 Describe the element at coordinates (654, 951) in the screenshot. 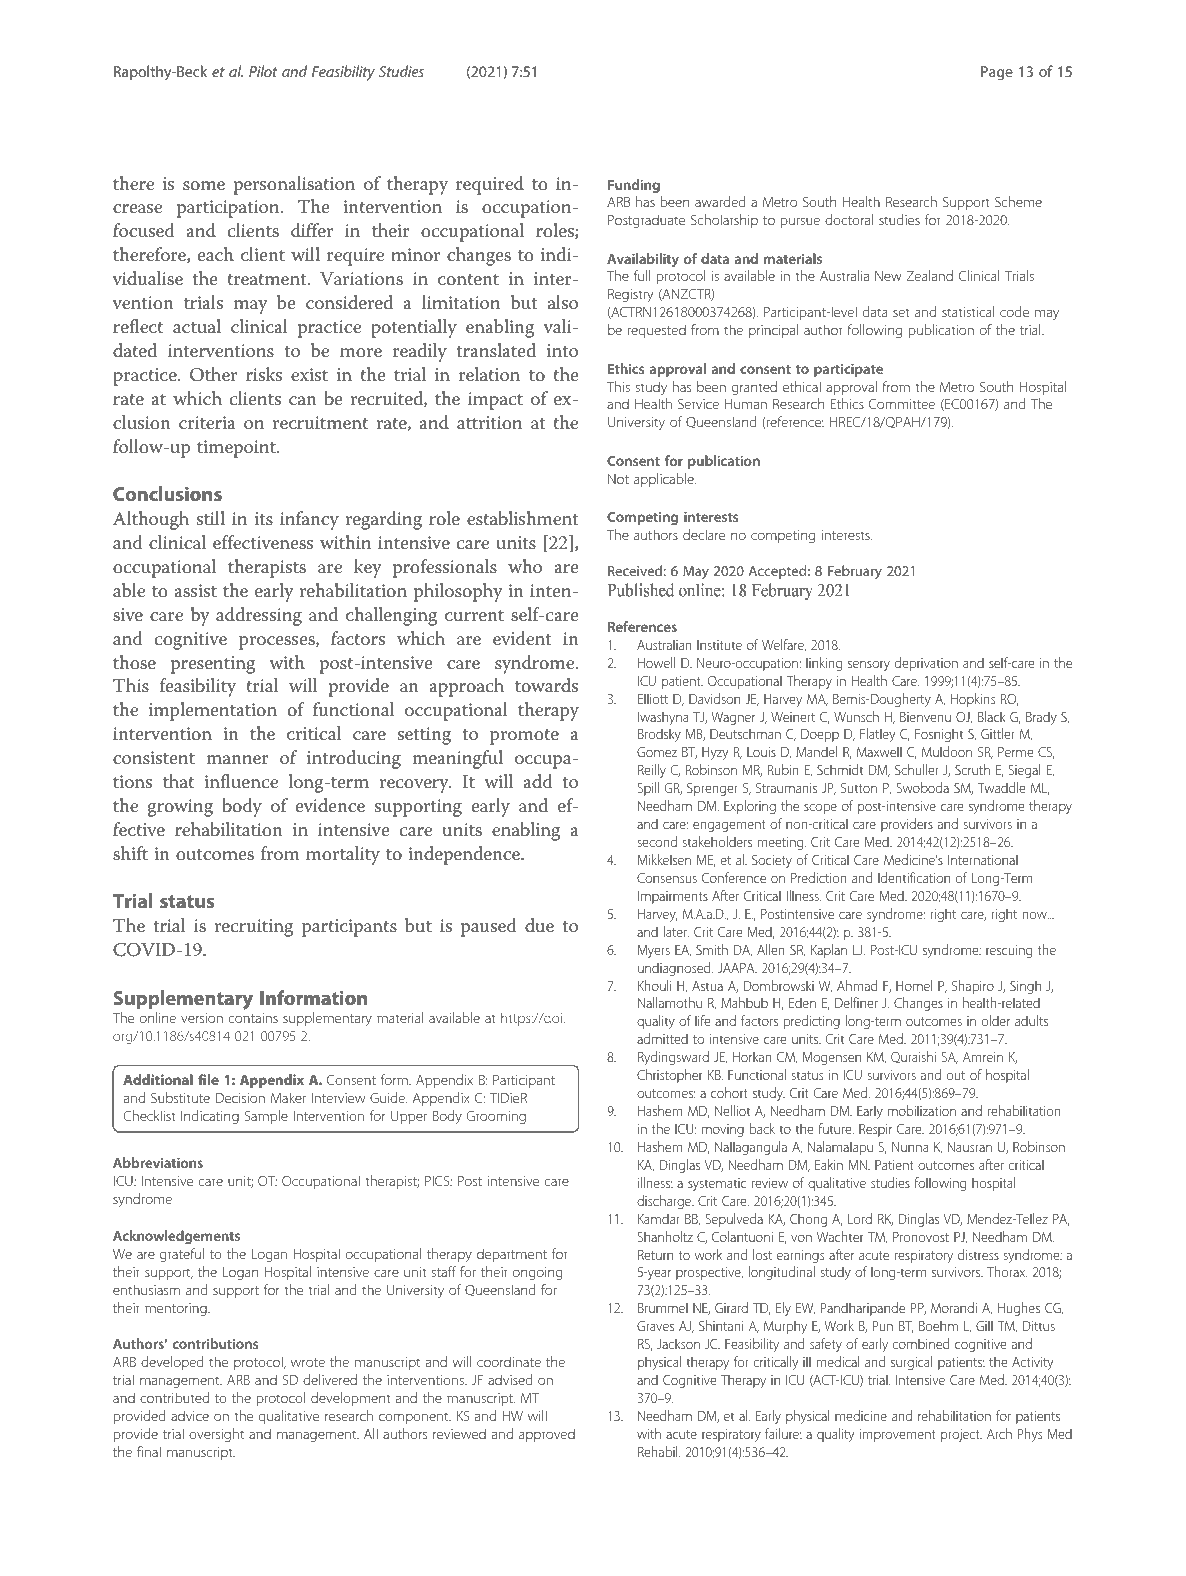

I see `Myers` at that location.
